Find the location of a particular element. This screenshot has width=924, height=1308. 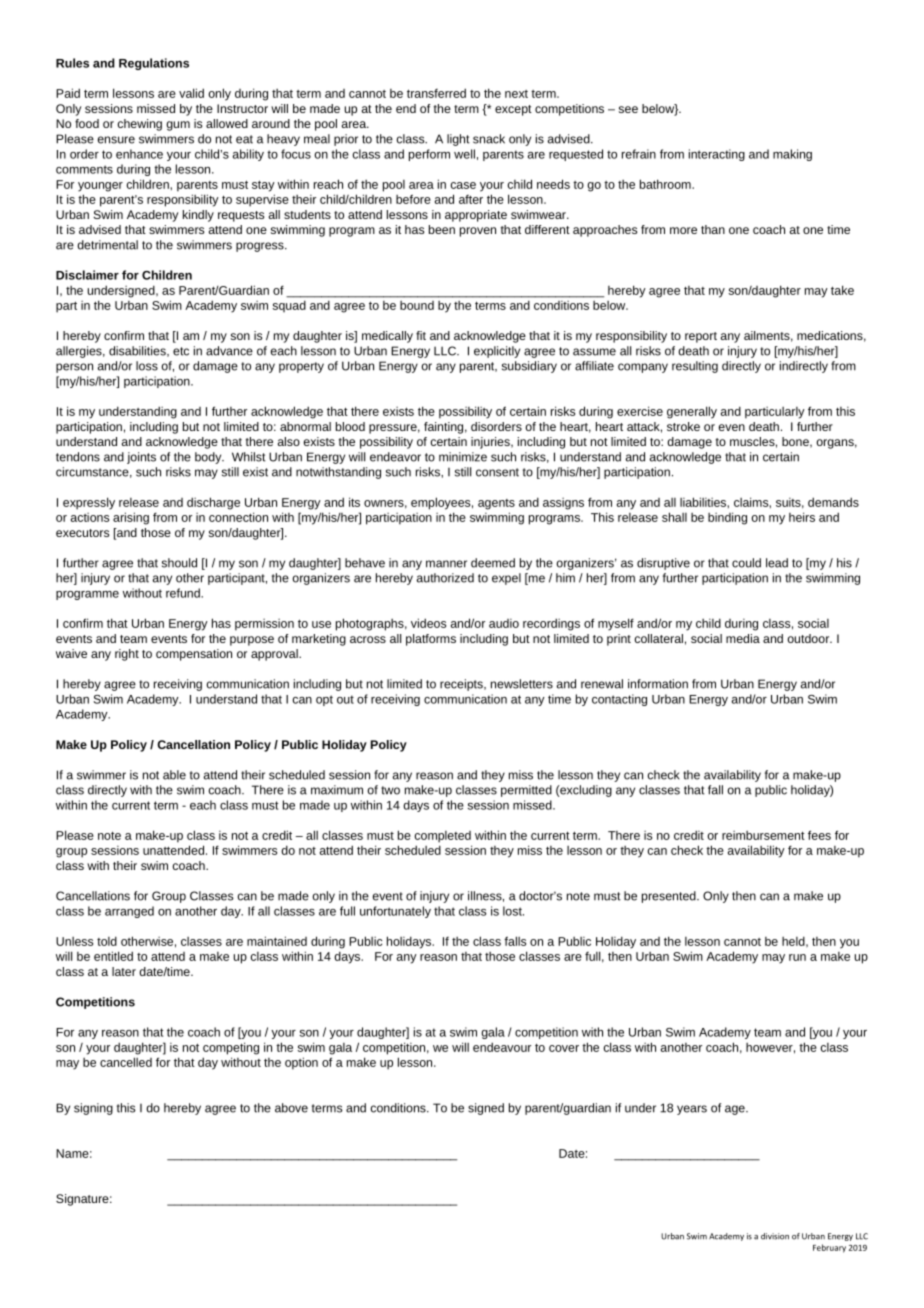

transferred is located at coordinates (436, 93).
